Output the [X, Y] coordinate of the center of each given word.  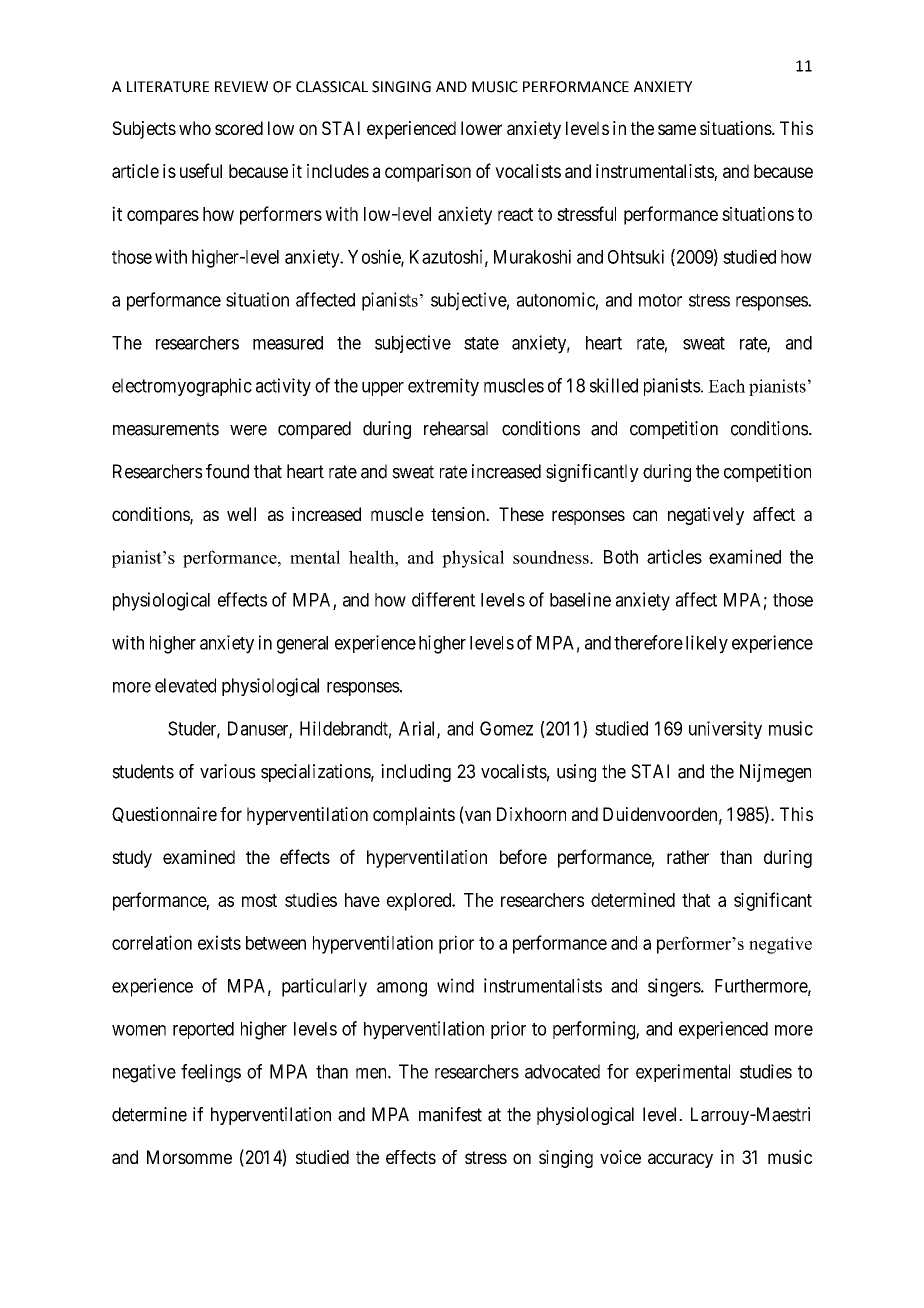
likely [707, 644]
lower [481, 128]
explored [420, 902]
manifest [450, 1114]
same [677, 129]
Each [726, 386]
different [443, 599]
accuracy [680, 1160]
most [259, 900]
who [195, 128]
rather [688, 857]
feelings [211, 1073]
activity [283, 387]
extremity [443, 387]
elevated [185, 685]
